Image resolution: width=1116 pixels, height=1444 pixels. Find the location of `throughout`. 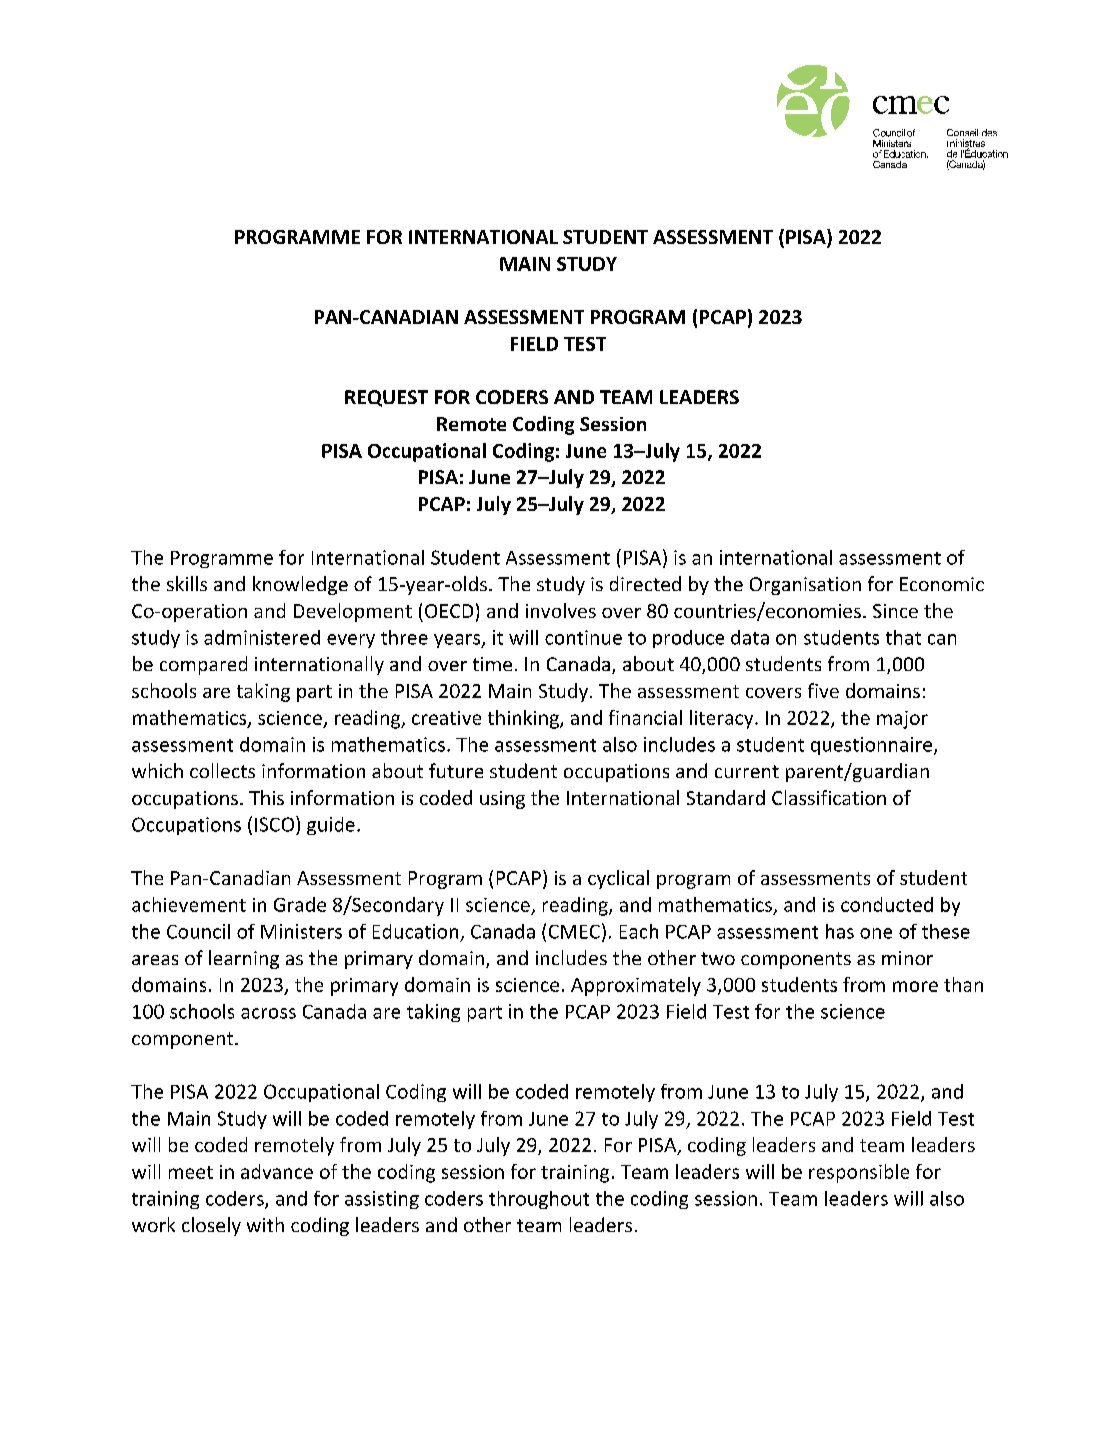

throughout is located at coordinates (539, 1200).
